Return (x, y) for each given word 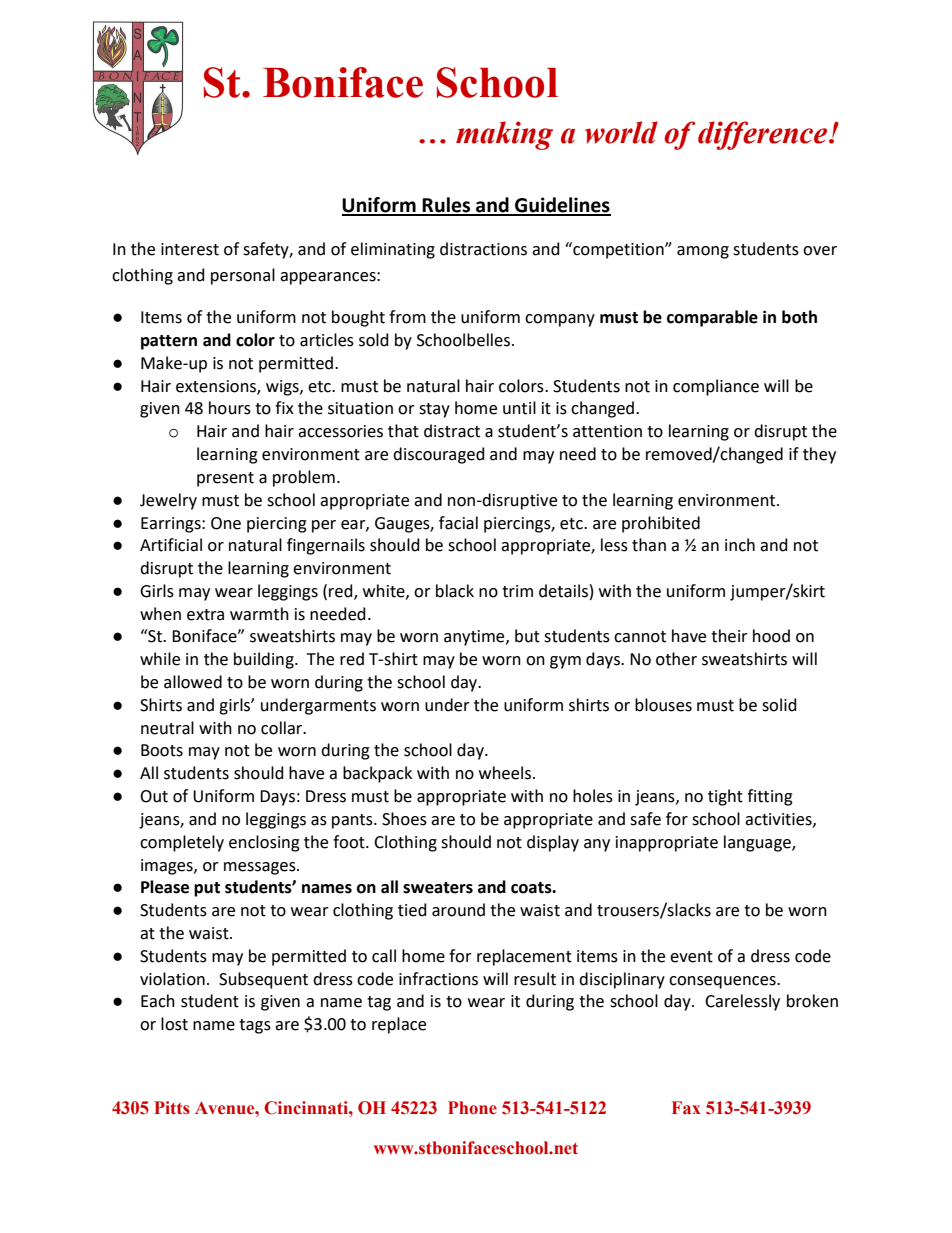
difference (764, 135)
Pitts (172, 1108)
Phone (472, 1108)
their (729, 636)
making (504, 135)
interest (190, 249)
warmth (259, 614)
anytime (475, 638)
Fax (686, 1108)
